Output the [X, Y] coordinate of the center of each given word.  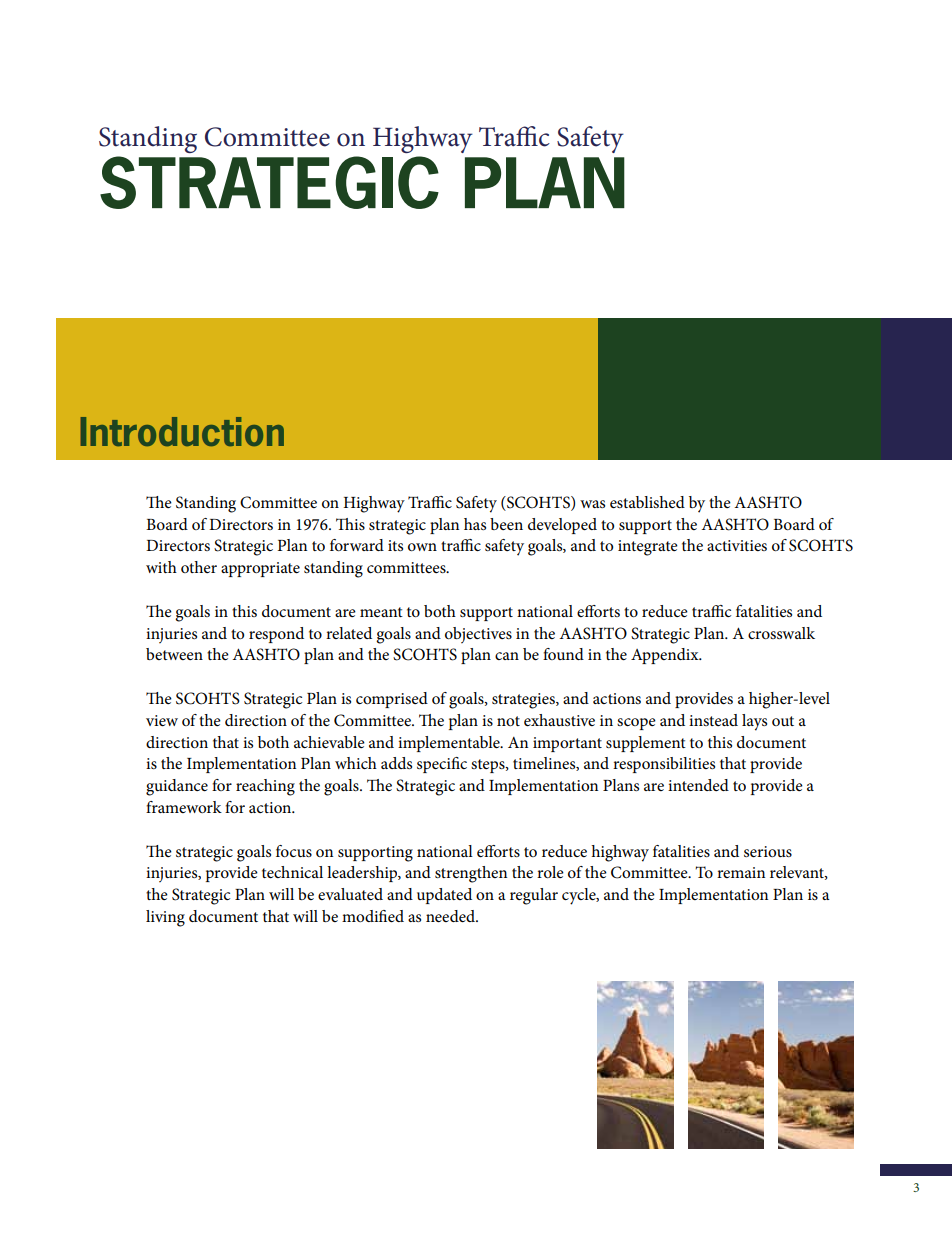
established [647, 502]
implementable [450, 744]
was [592, 504]
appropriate [260, 569]
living [165, 918]
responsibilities [664, 765]
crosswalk [781, 633]
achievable [329, 742]
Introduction [182, 431]
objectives [478, 635]
